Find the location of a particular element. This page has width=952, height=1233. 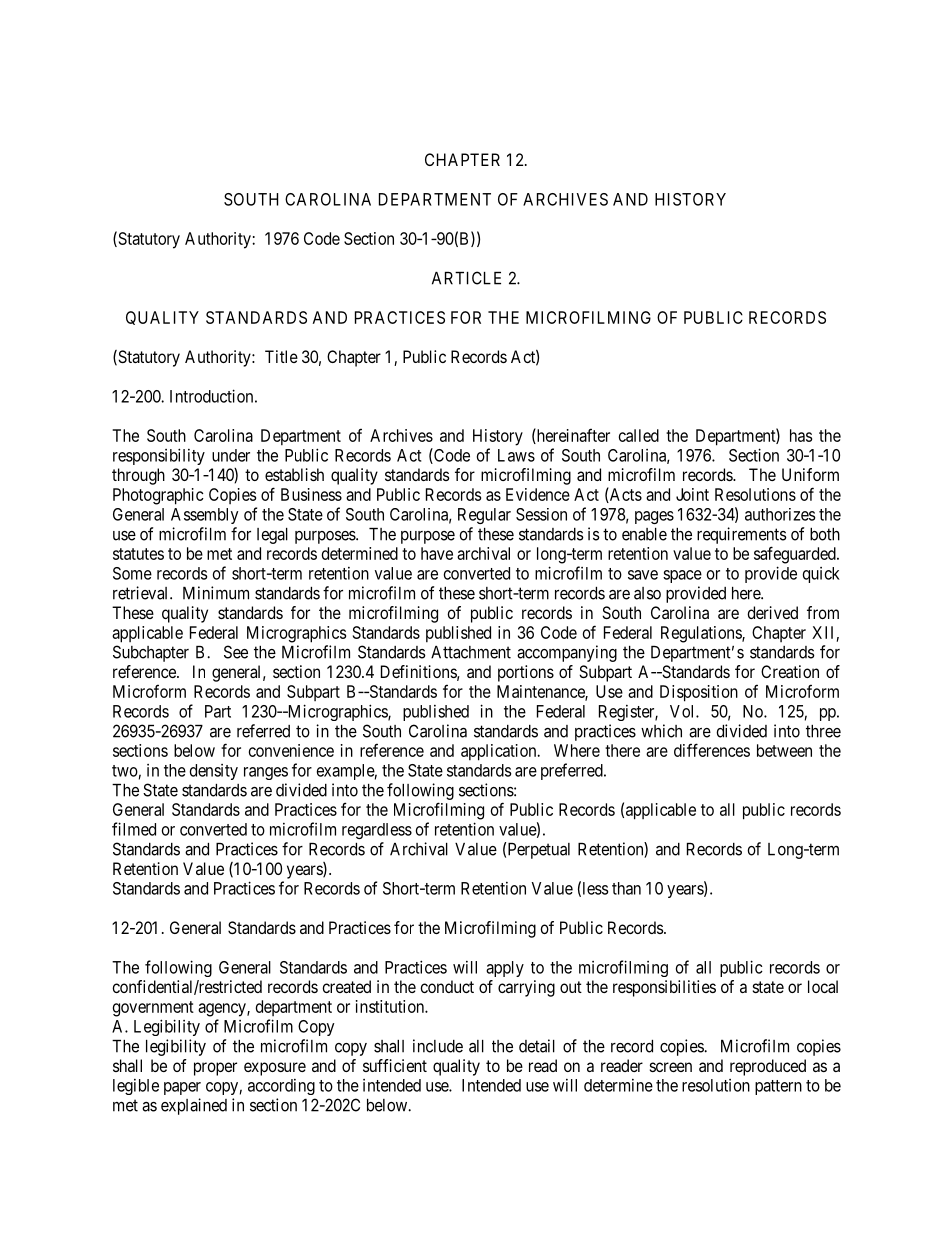

ARTICLE is located at coordinates (466, 278).
